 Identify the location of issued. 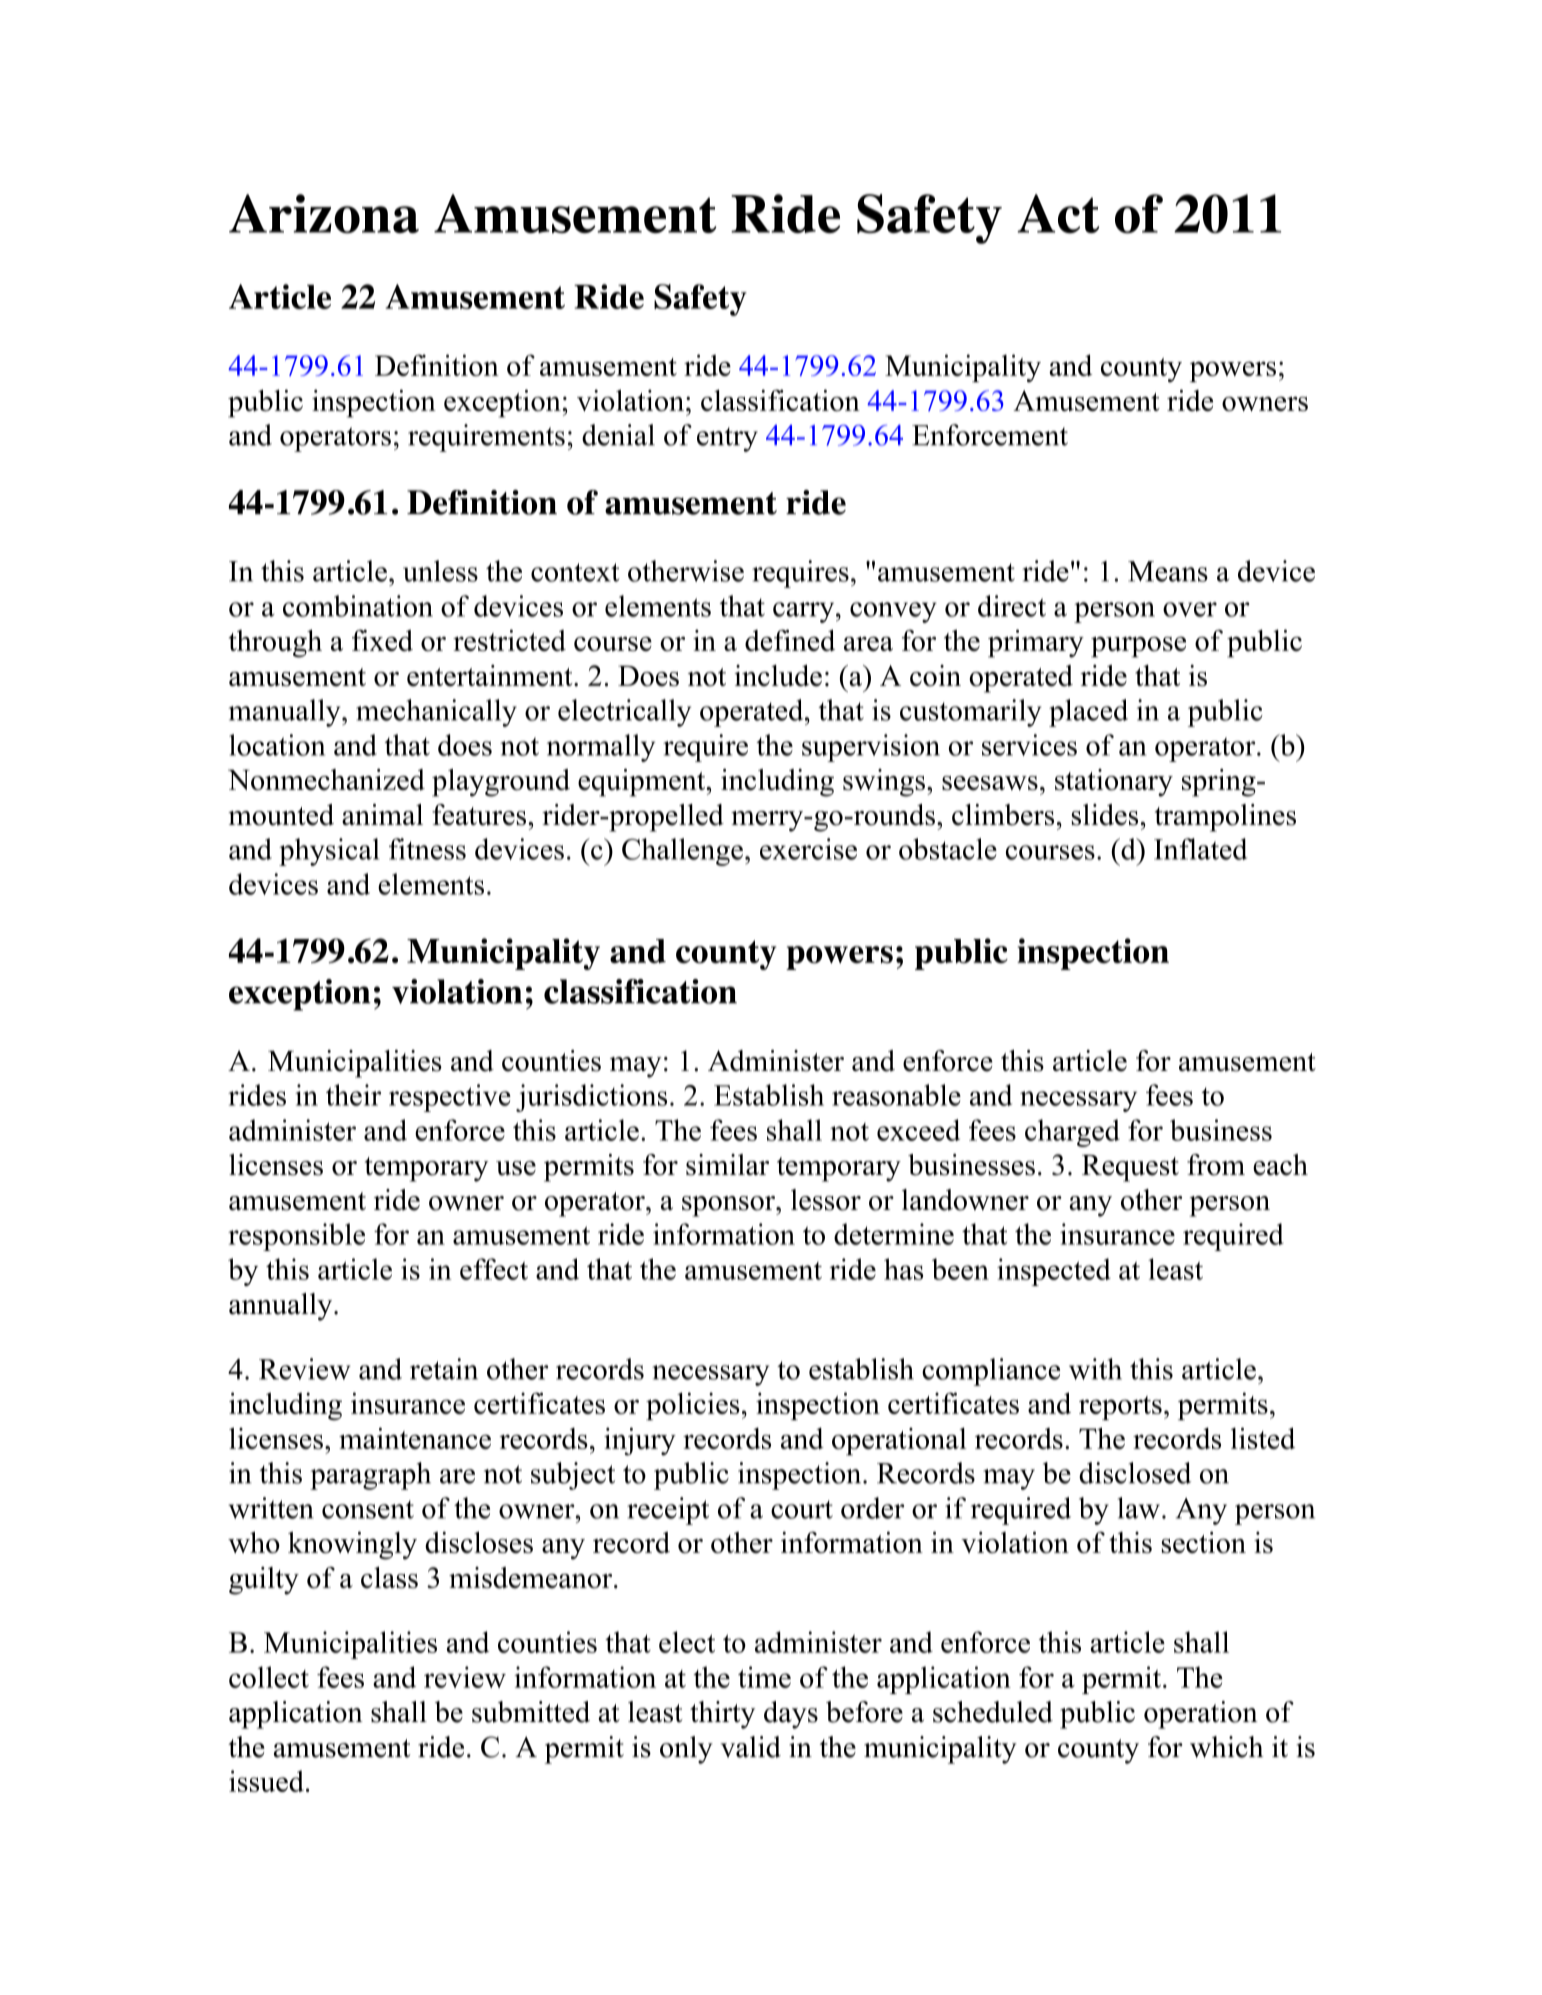
(266, 1781).
